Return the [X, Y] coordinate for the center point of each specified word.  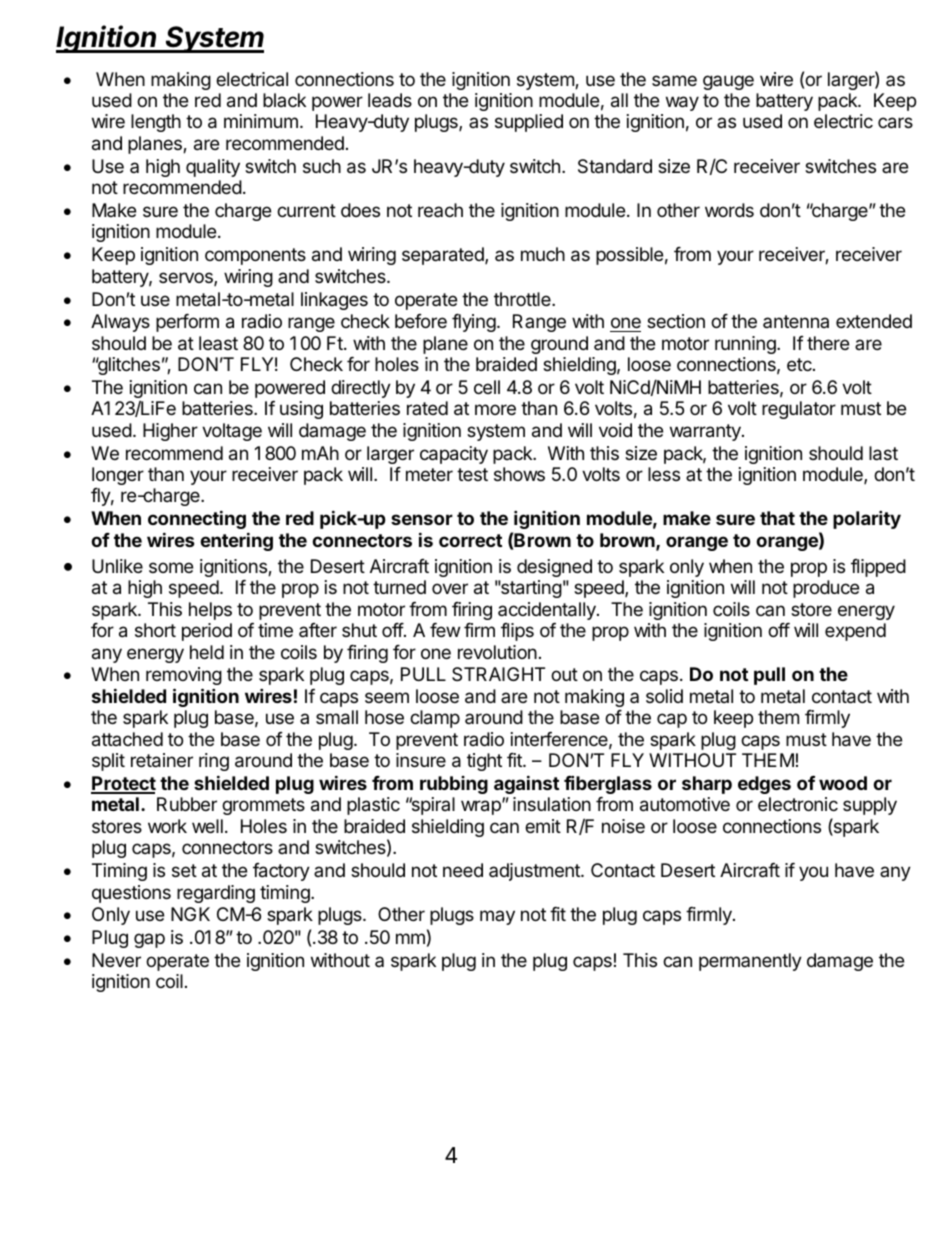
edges [764, 785]
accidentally [548, 611]
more [495, 409]
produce [826, 589]
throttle [523, 299]
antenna [796, 321]
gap [149, 940]
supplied [529, 123]
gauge [728, 82]
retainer [162, 760]
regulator [799, 410]
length [156, 123]
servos [187, 279]
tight [484, 762]
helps [210, 611]
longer [118, 476]
